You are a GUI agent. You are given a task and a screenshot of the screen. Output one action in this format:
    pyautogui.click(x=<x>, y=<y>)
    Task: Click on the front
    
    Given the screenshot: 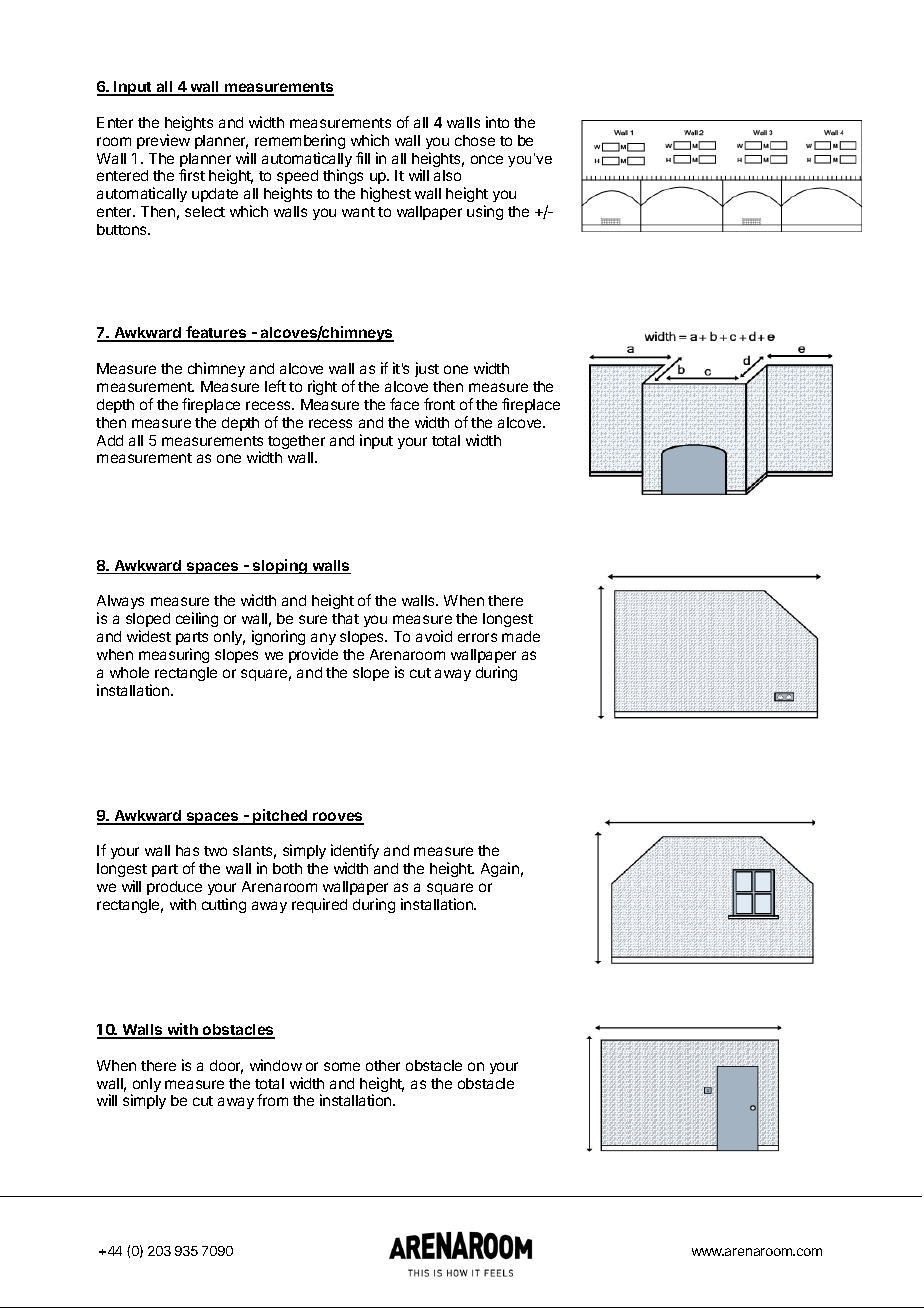 What is the action you would take?
    pyautogui.click(x=439, y=404)
